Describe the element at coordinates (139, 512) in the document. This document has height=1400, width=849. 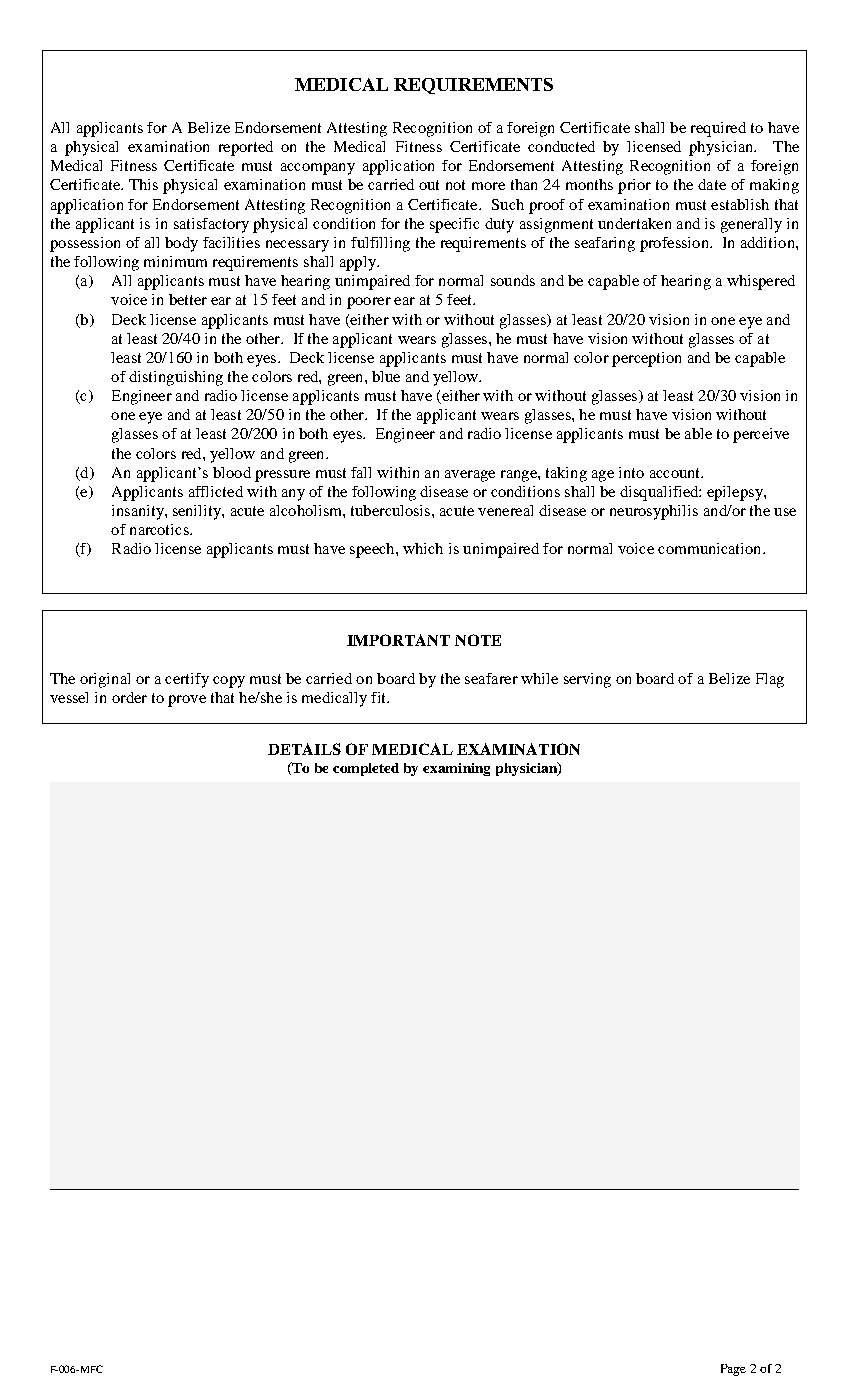
I see `insanity` at that location.
